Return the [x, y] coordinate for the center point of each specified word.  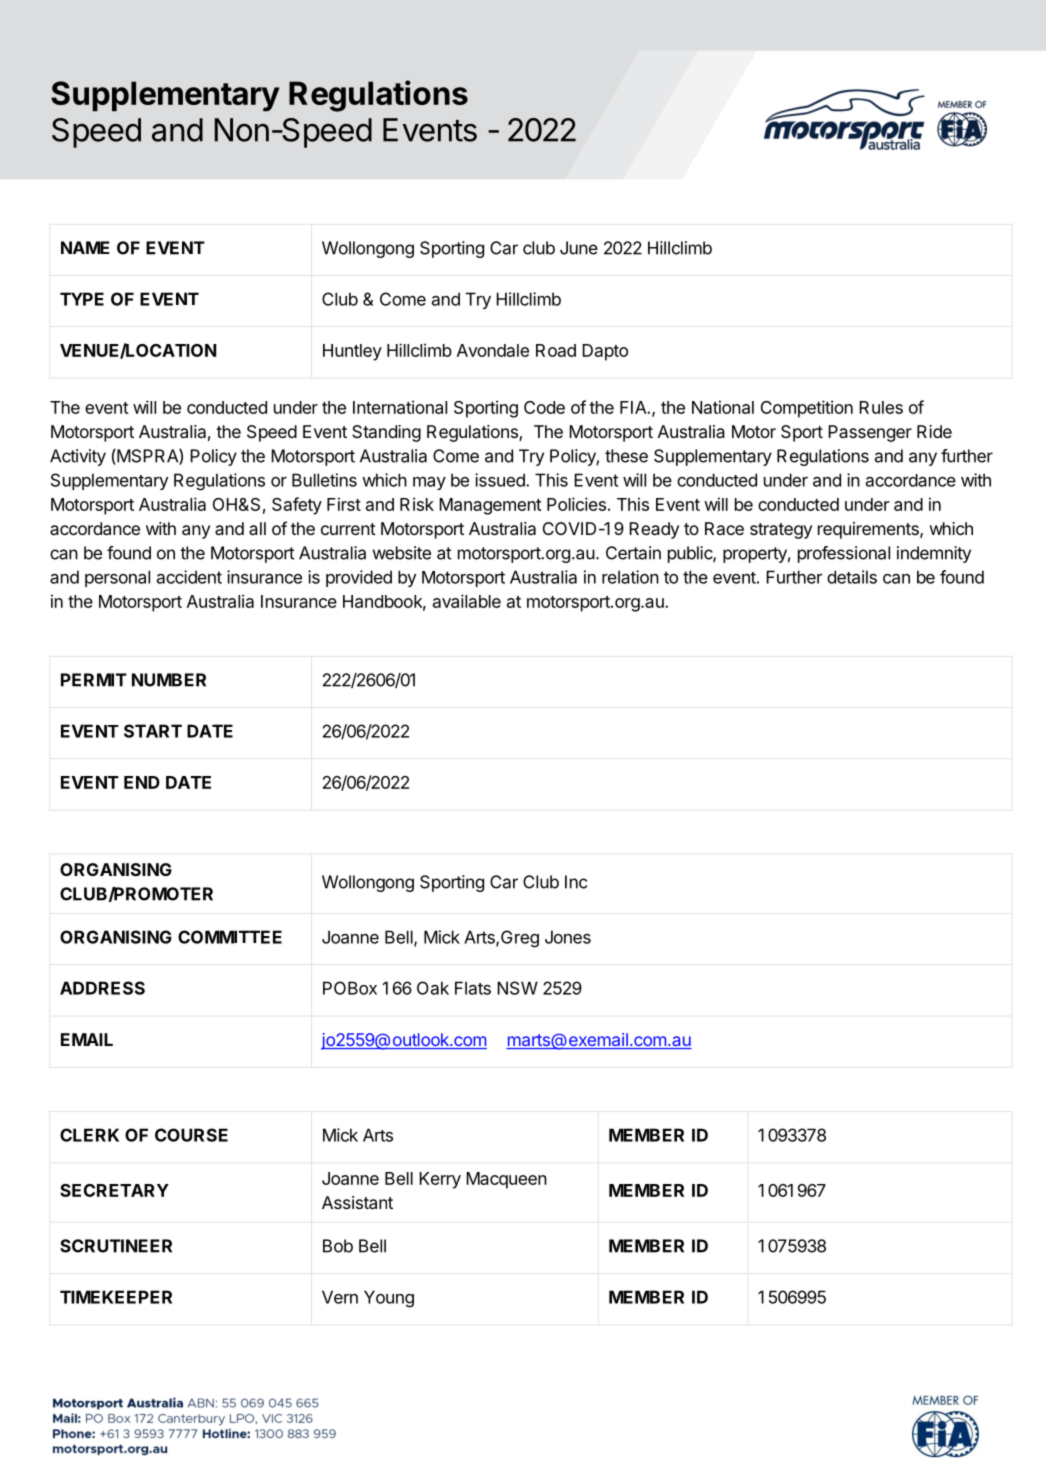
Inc [576, 882]
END [142, 782]
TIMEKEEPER [116, 1297]
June [579, 248]
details [852, 577]
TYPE [82, 299]
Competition [807, 409]
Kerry [440, 1180]
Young [389, 1299]
